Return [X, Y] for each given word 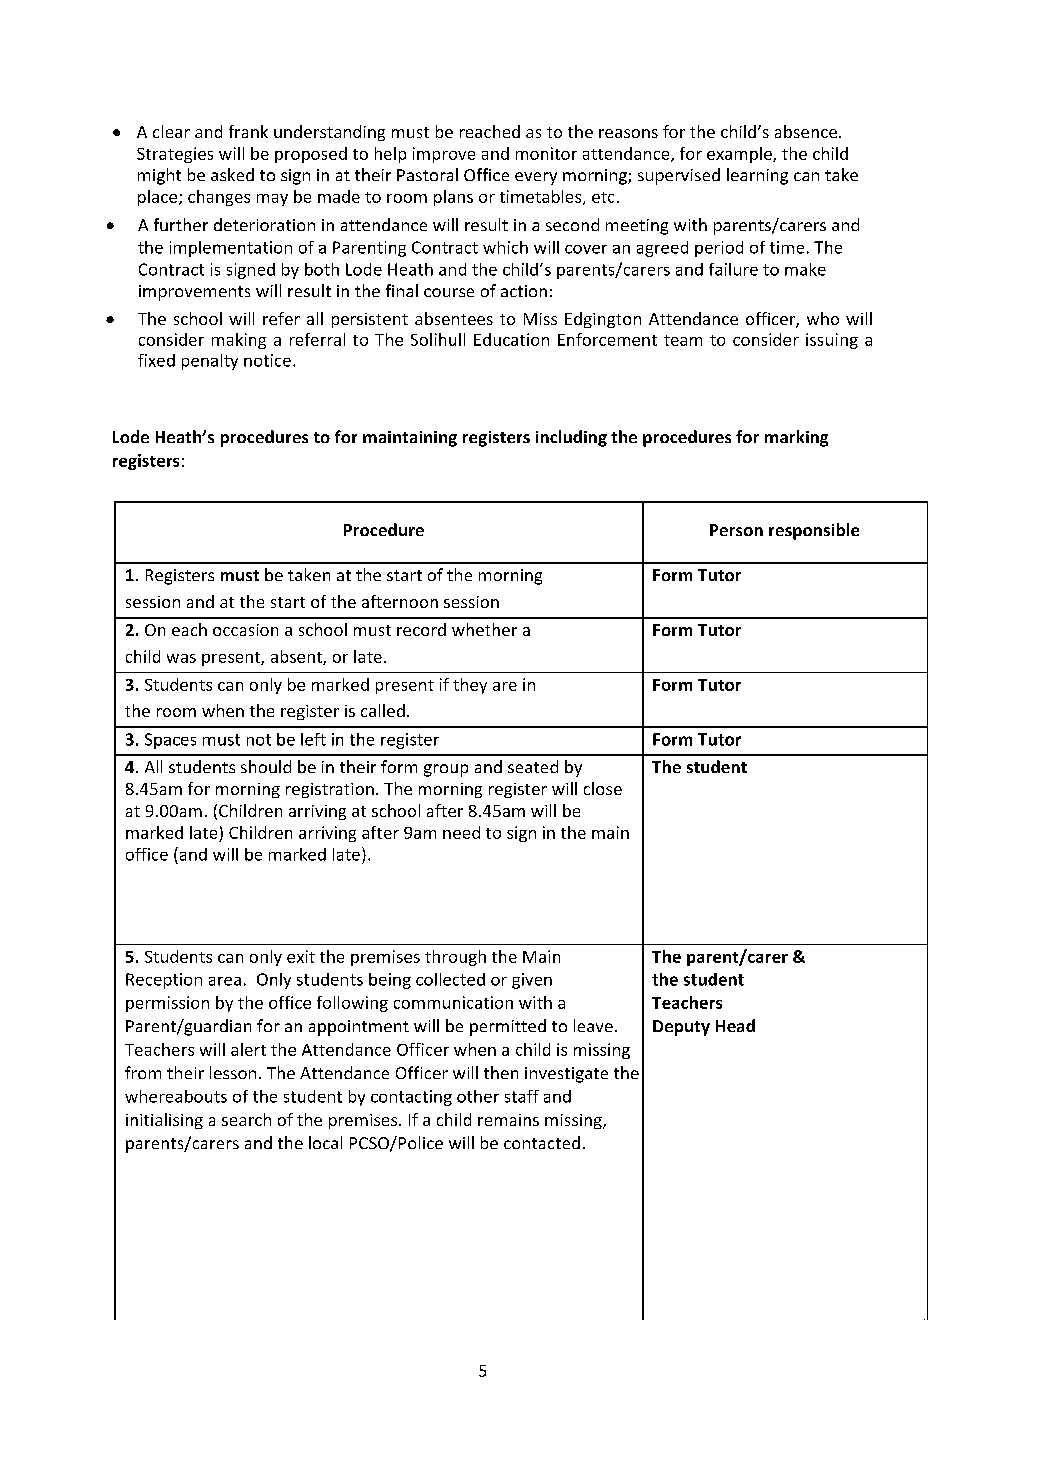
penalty [210, 362]
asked [232, 174]
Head [735, 1025]
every [536, 178]
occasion [245, 630]
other [478, 1096]
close [603, 788]
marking [796, 438]
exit [301, 956]
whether [484, 629]
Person [736, 530]
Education [511, 339]
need [461, 832]
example [740, 155]
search [246, 1119]
